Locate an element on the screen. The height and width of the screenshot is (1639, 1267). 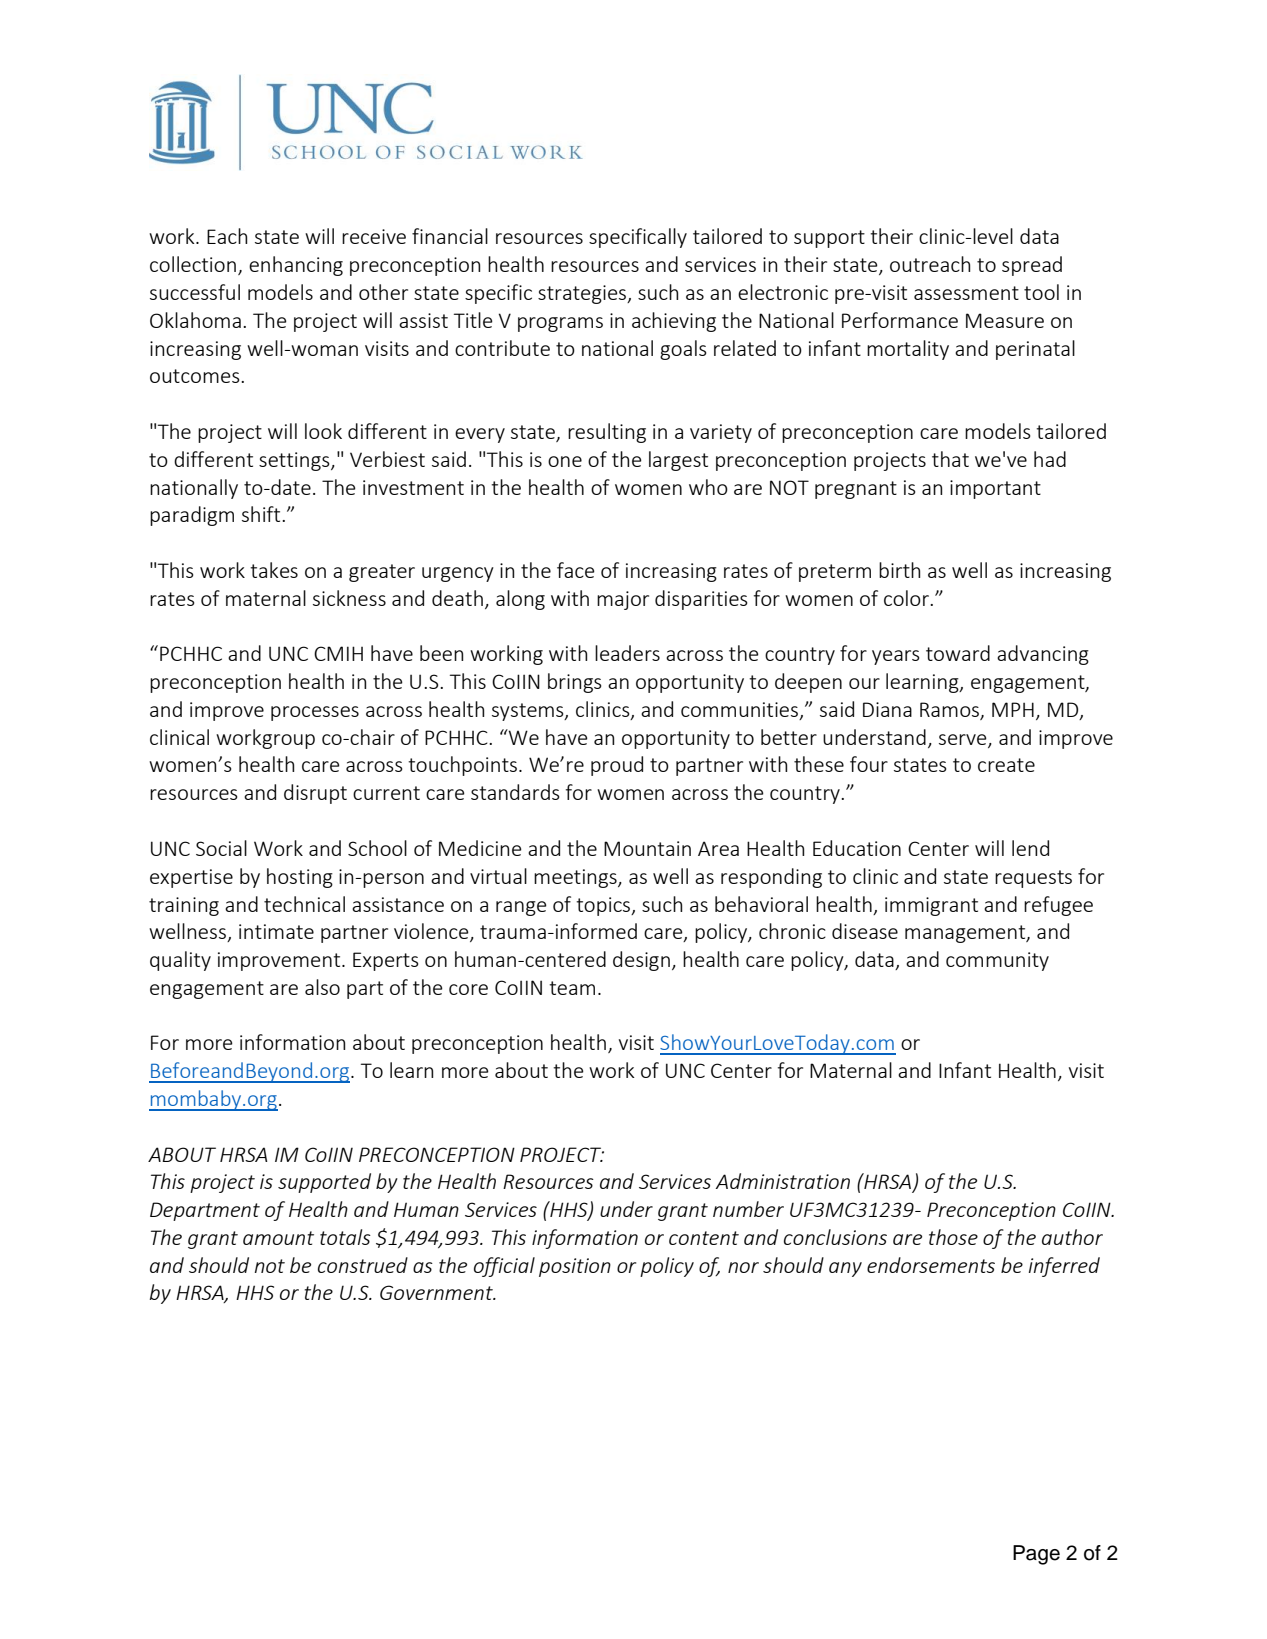
major is located at coordinates (623, 600).
